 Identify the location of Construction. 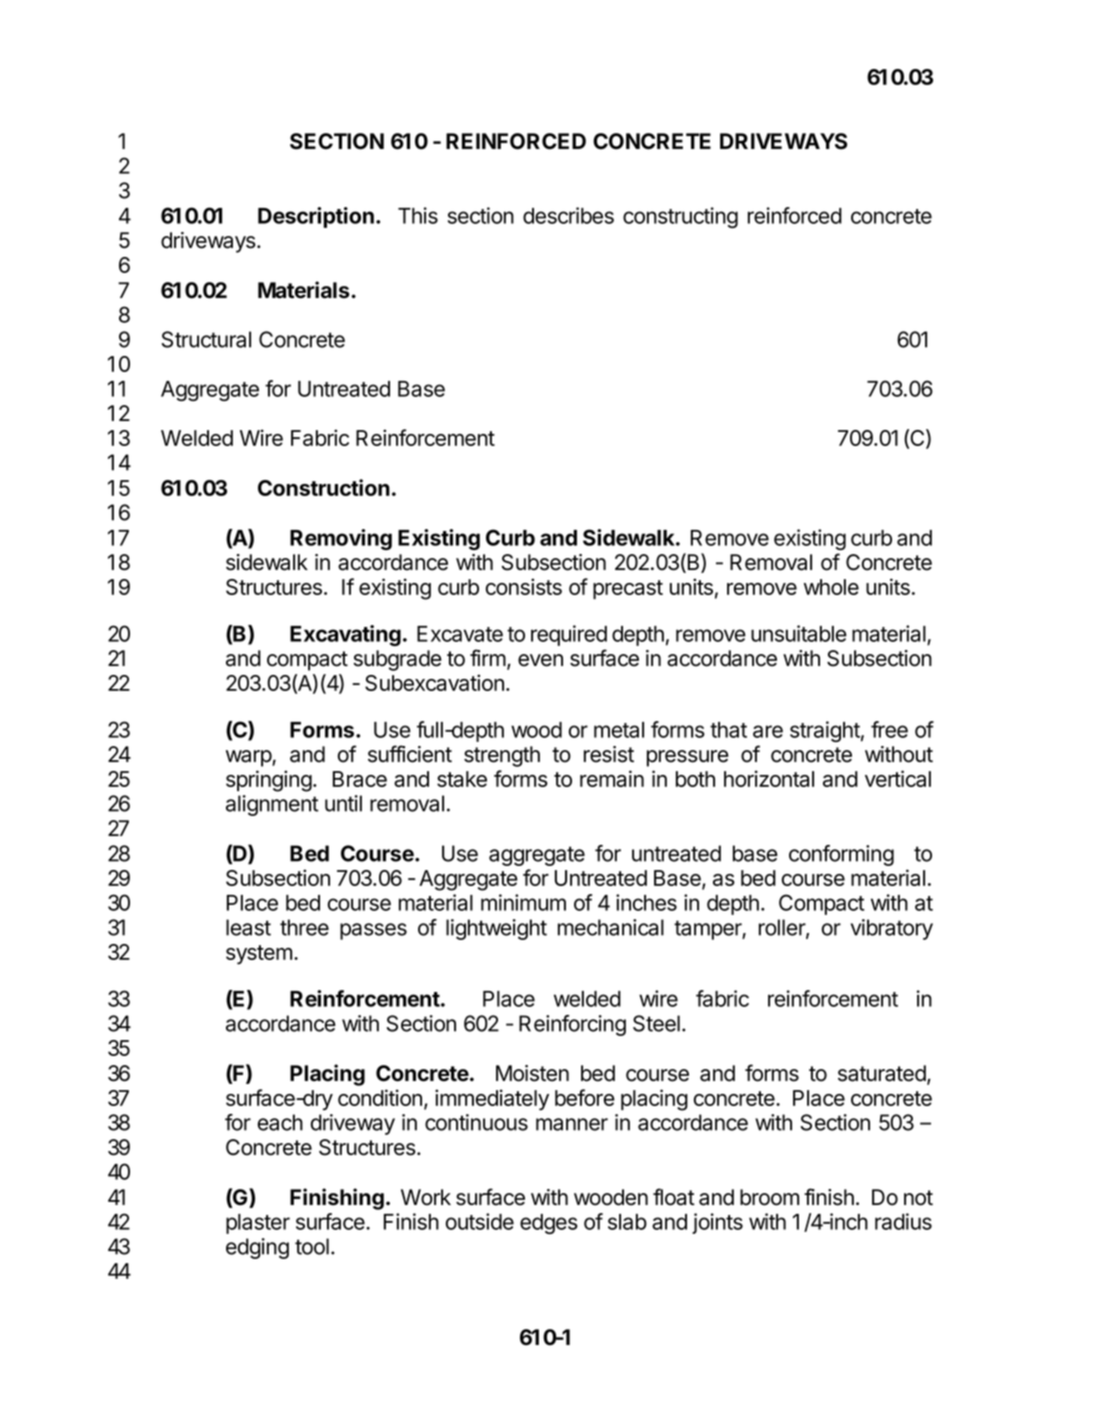
(324, 487).
